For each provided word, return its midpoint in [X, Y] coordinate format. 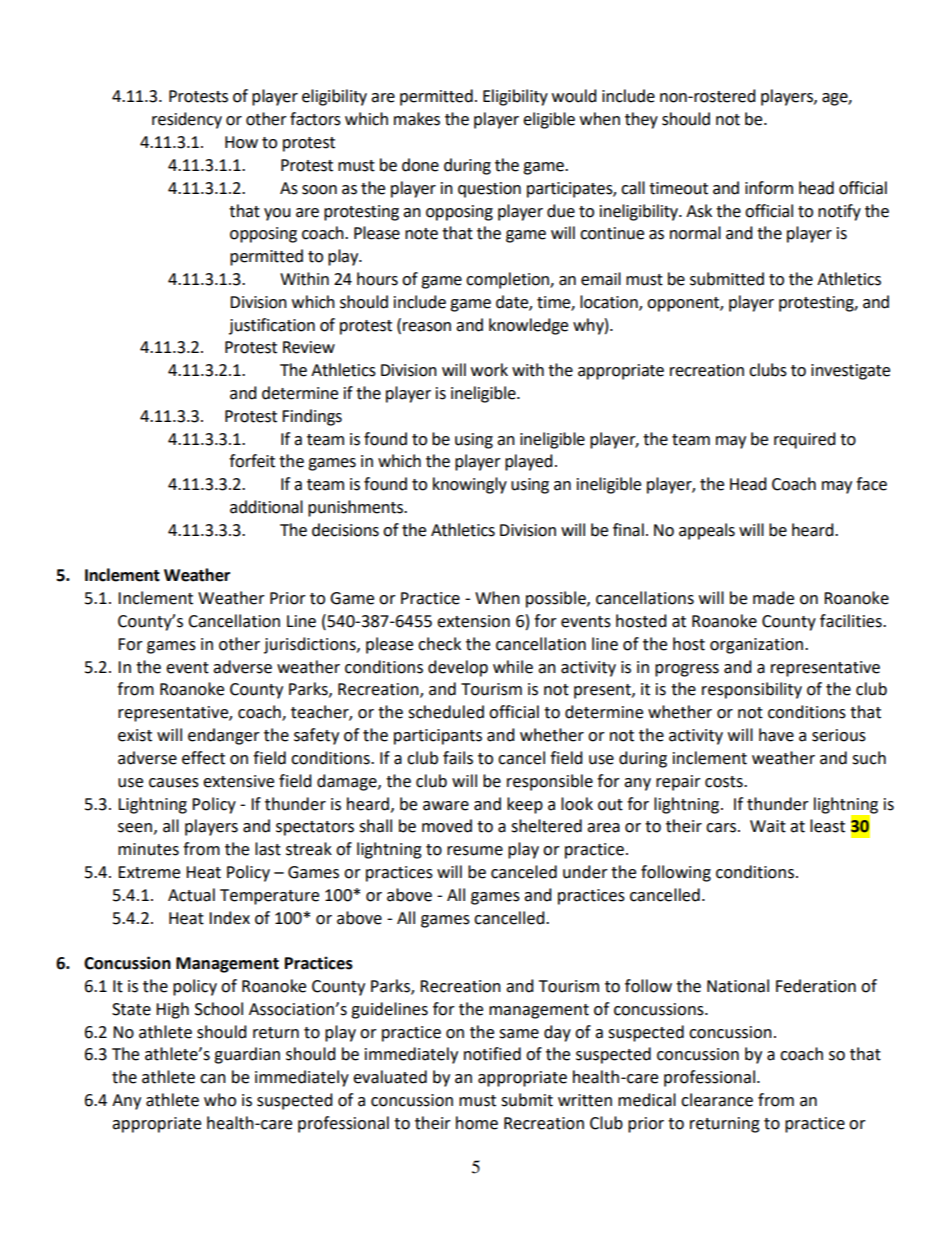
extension [473, 621]
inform [769, 188]
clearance [717, 1100]
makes [417, 119]
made [773, 598]
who [220, 1100]
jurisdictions [311, 645]
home [477, 1123]
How [241, 142]
